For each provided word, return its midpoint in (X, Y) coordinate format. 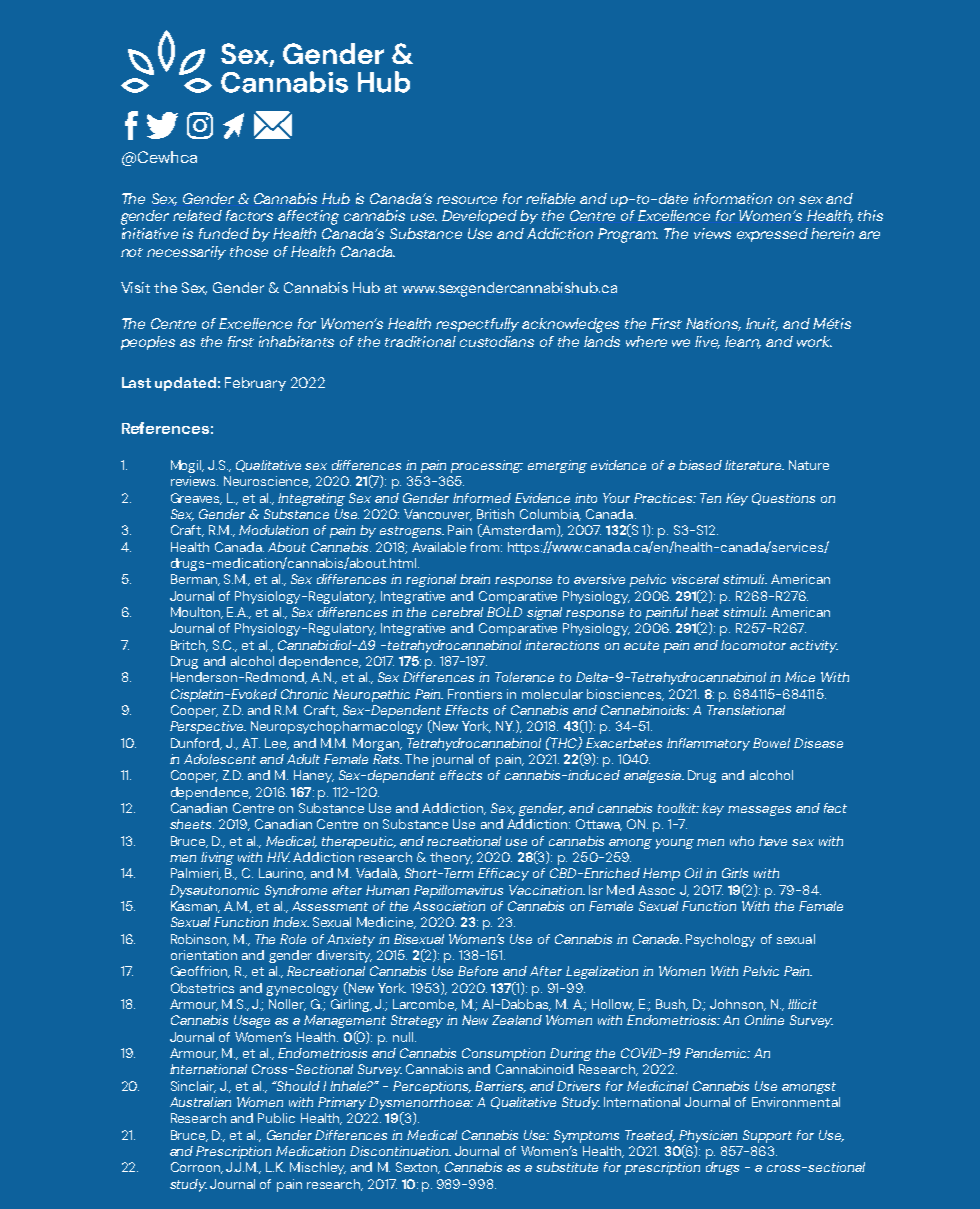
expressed (772, 235)
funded (224, 233)
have (773, 841)
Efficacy (503, 874)
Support (767, 1136)
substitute (567, 1167)
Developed (479, 217)
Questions (783, 499)
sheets (192, 824)
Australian (200, 1102)
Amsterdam (517, 530)
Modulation (273, 530)
